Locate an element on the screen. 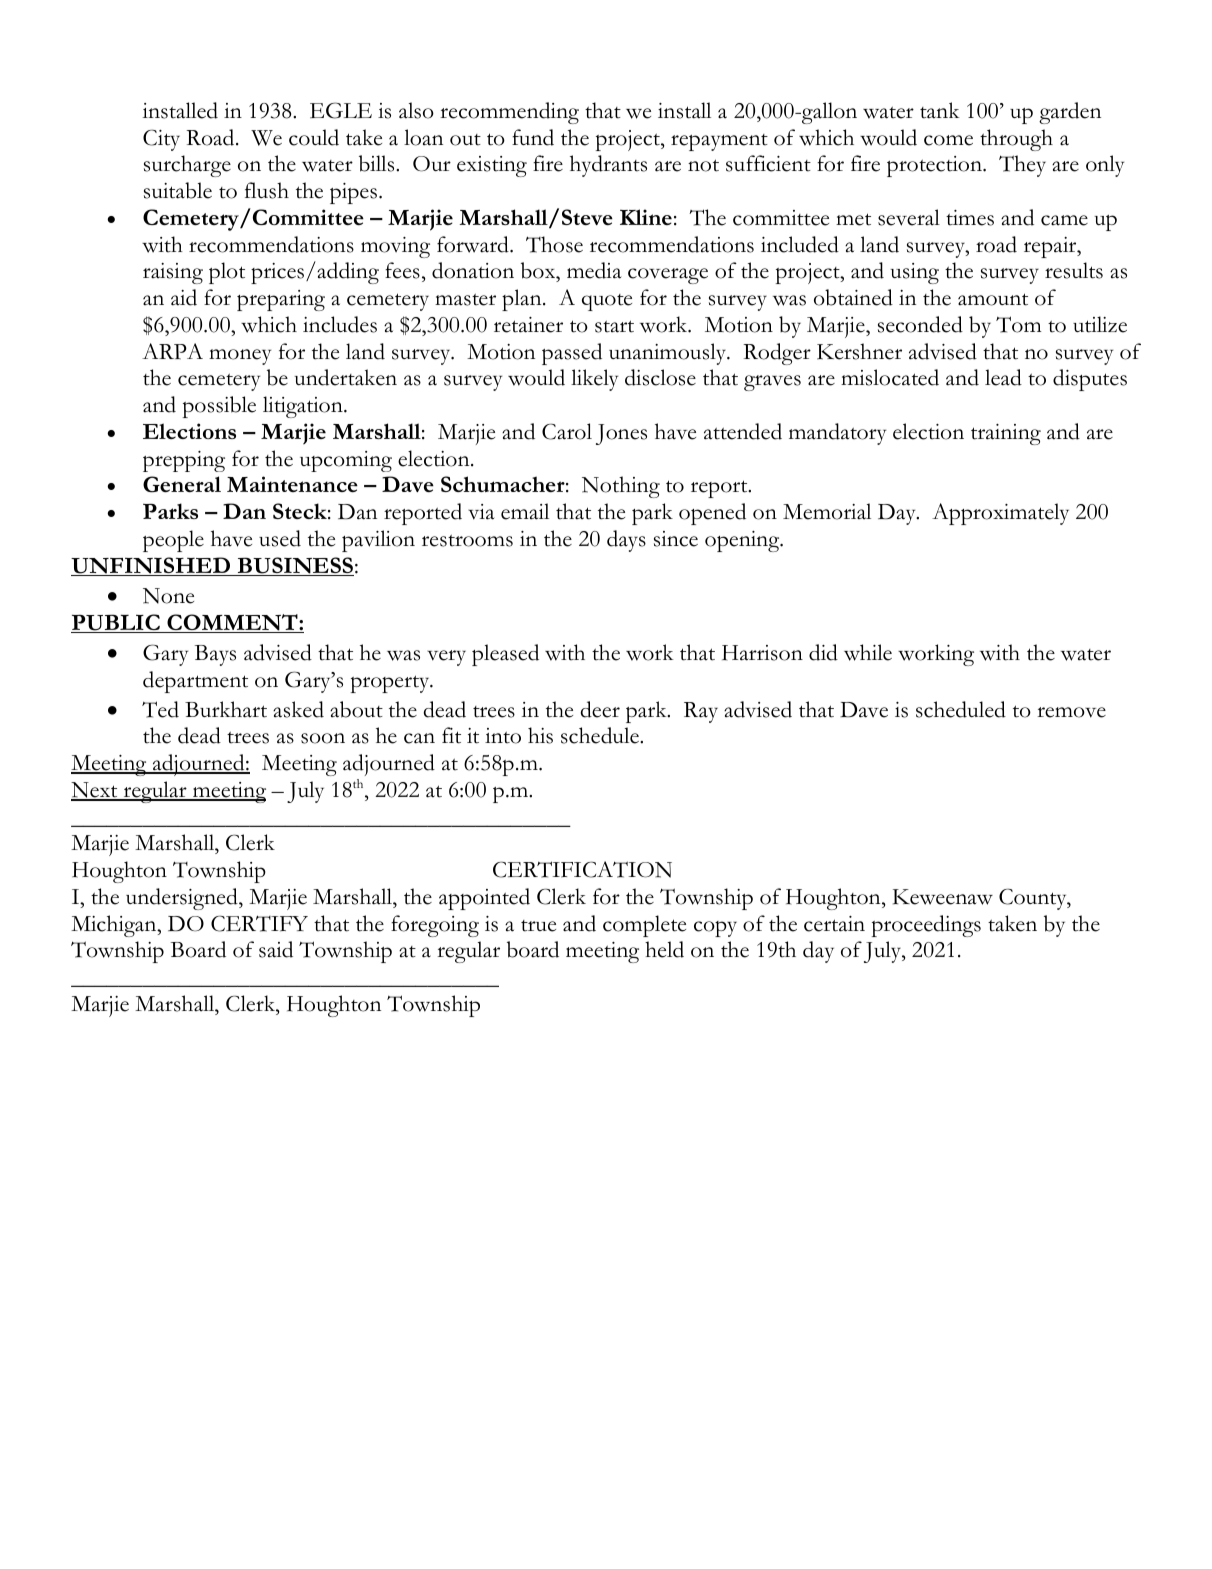  Approximately is located at coordinates (1000, 514).
